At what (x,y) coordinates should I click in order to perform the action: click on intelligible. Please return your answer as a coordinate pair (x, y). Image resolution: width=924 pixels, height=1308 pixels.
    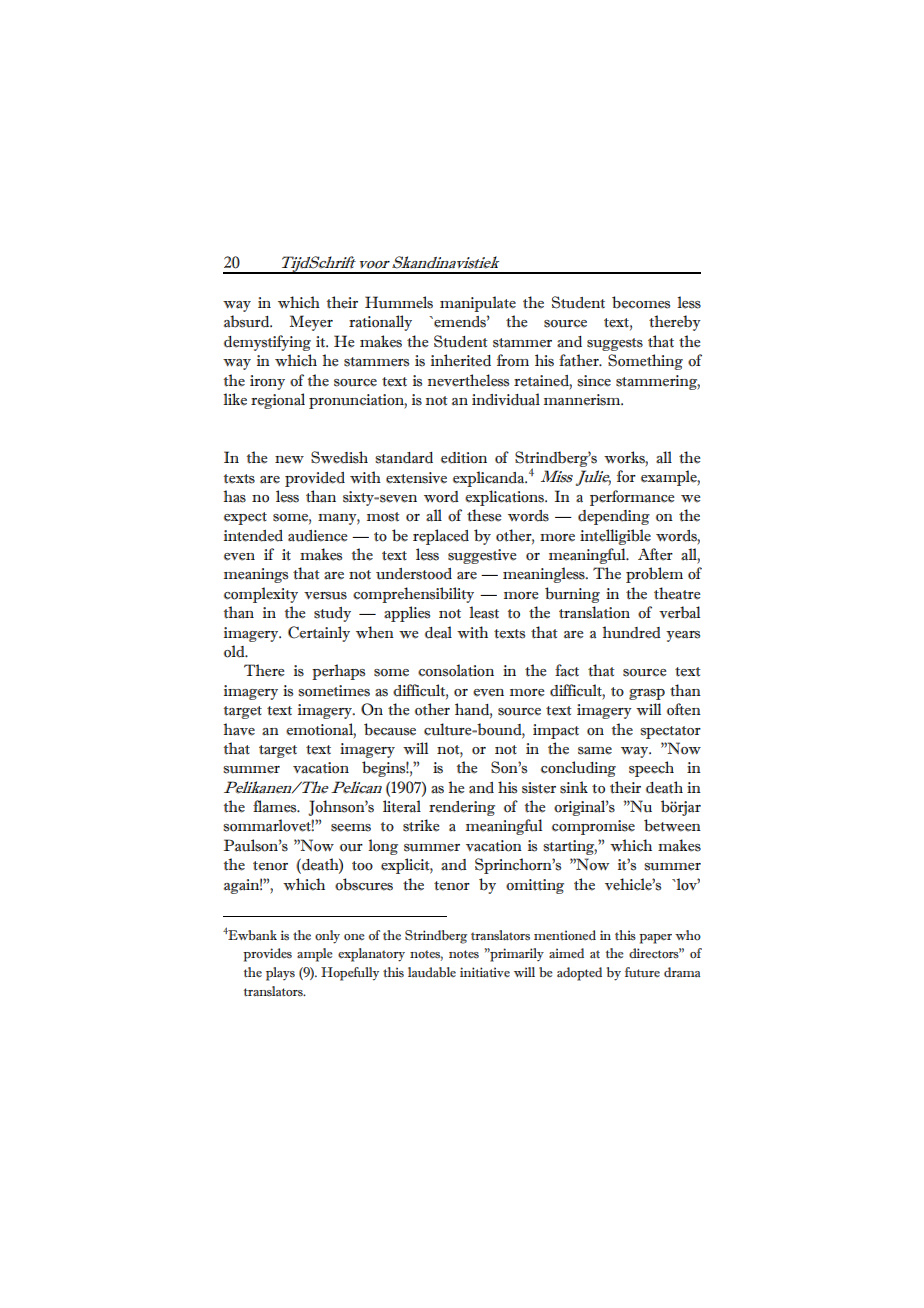
    Looking at the image, I should click on (615, 537).
